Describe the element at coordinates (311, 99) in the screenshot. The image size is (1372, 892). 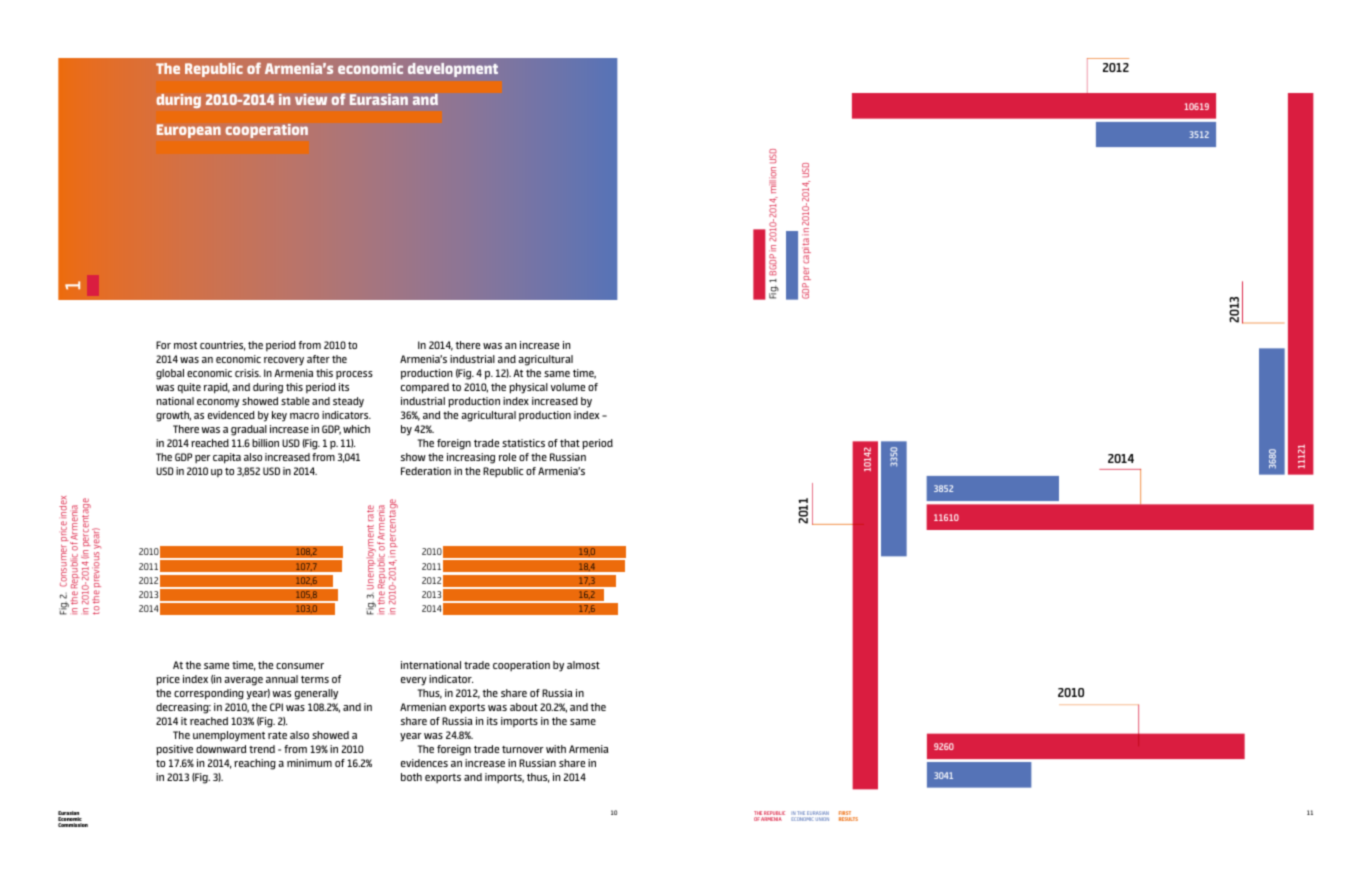
I see `view` at that location.
